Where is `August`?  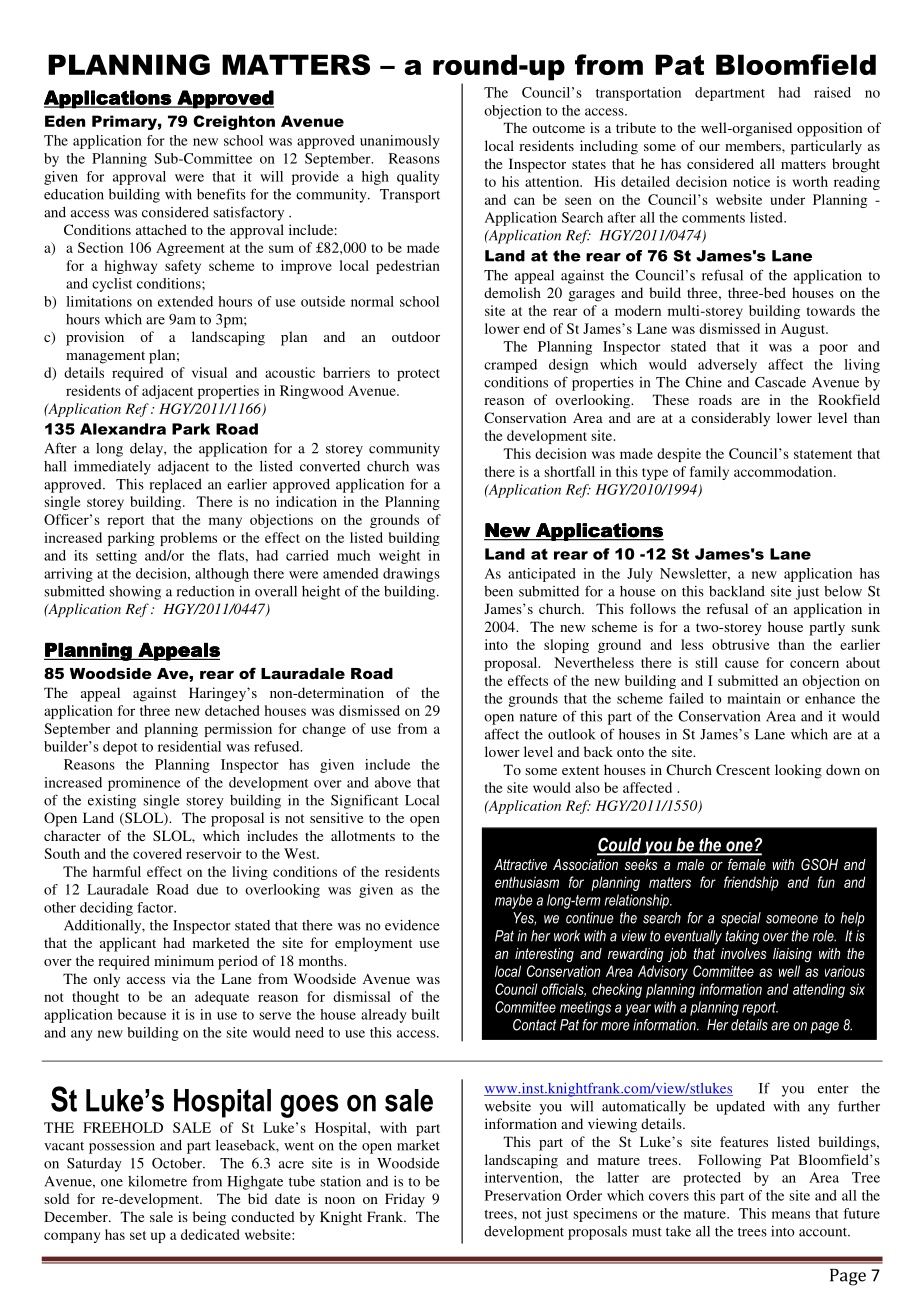
August is located at coordinates (804, 330).
